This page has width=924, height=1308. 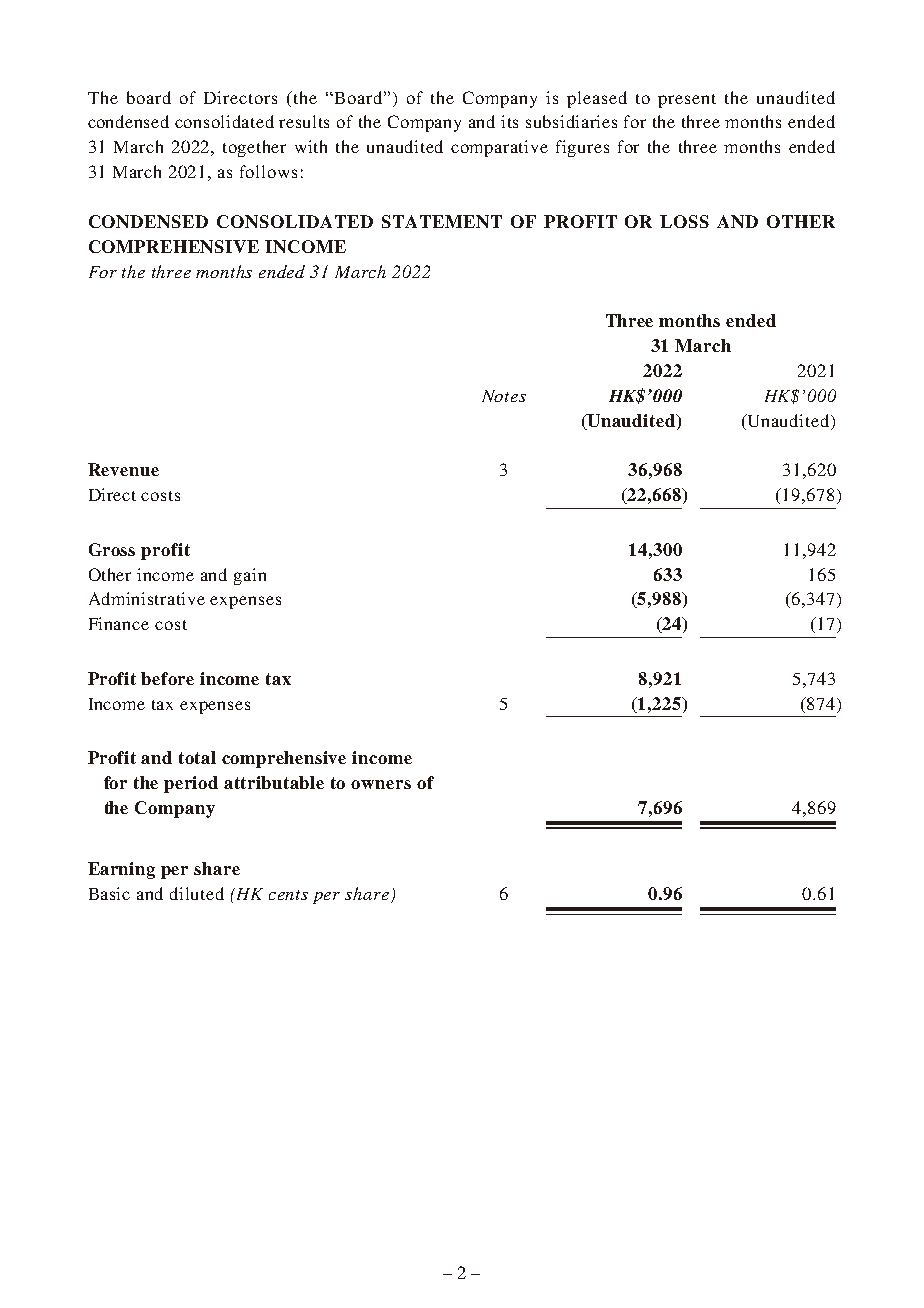 What do you see at coordinates (123, 469) in the page?
I see `Revenue` at bounding box center [123, 469].
